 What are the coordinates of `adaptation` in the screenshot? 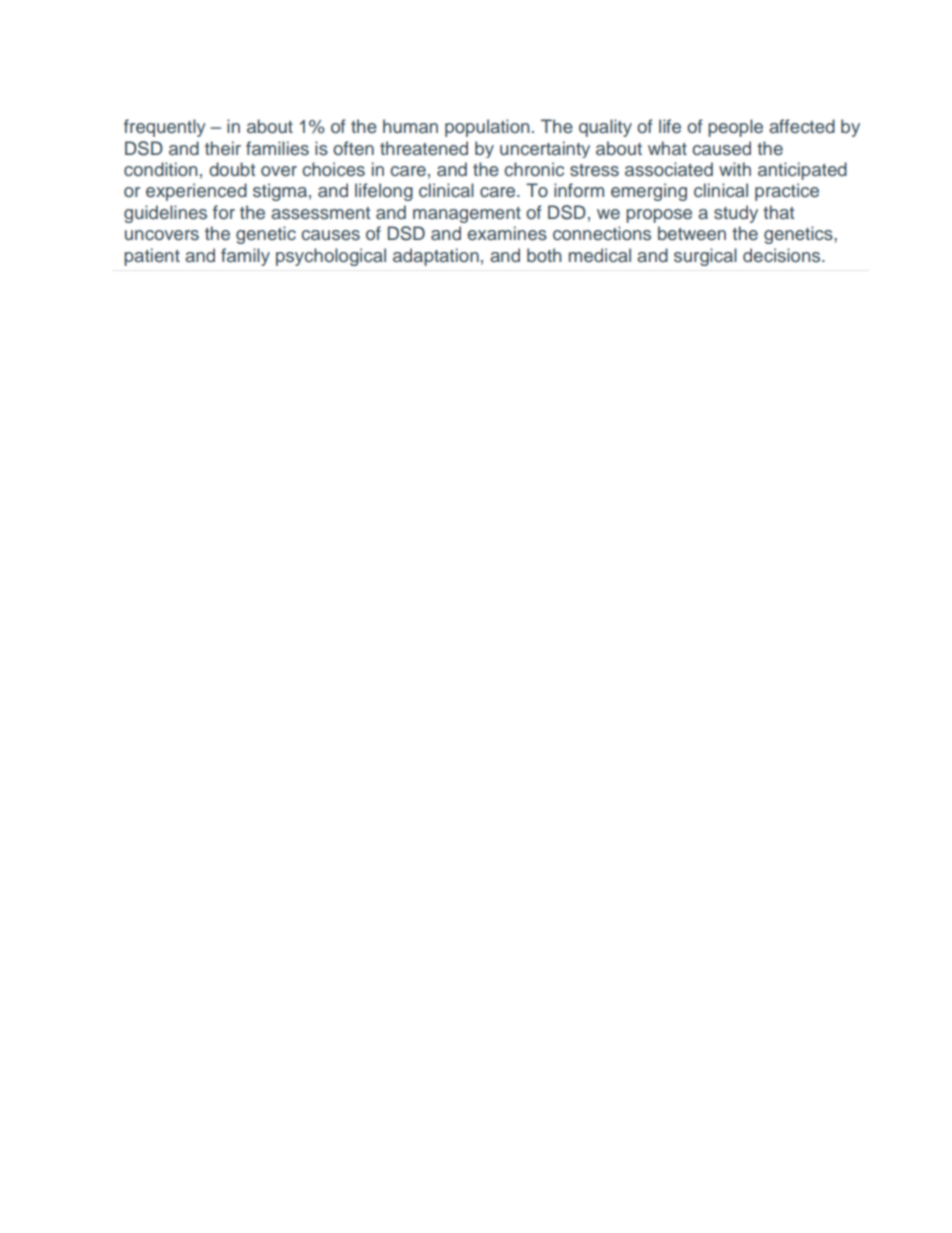 It's located at (436, 257).
